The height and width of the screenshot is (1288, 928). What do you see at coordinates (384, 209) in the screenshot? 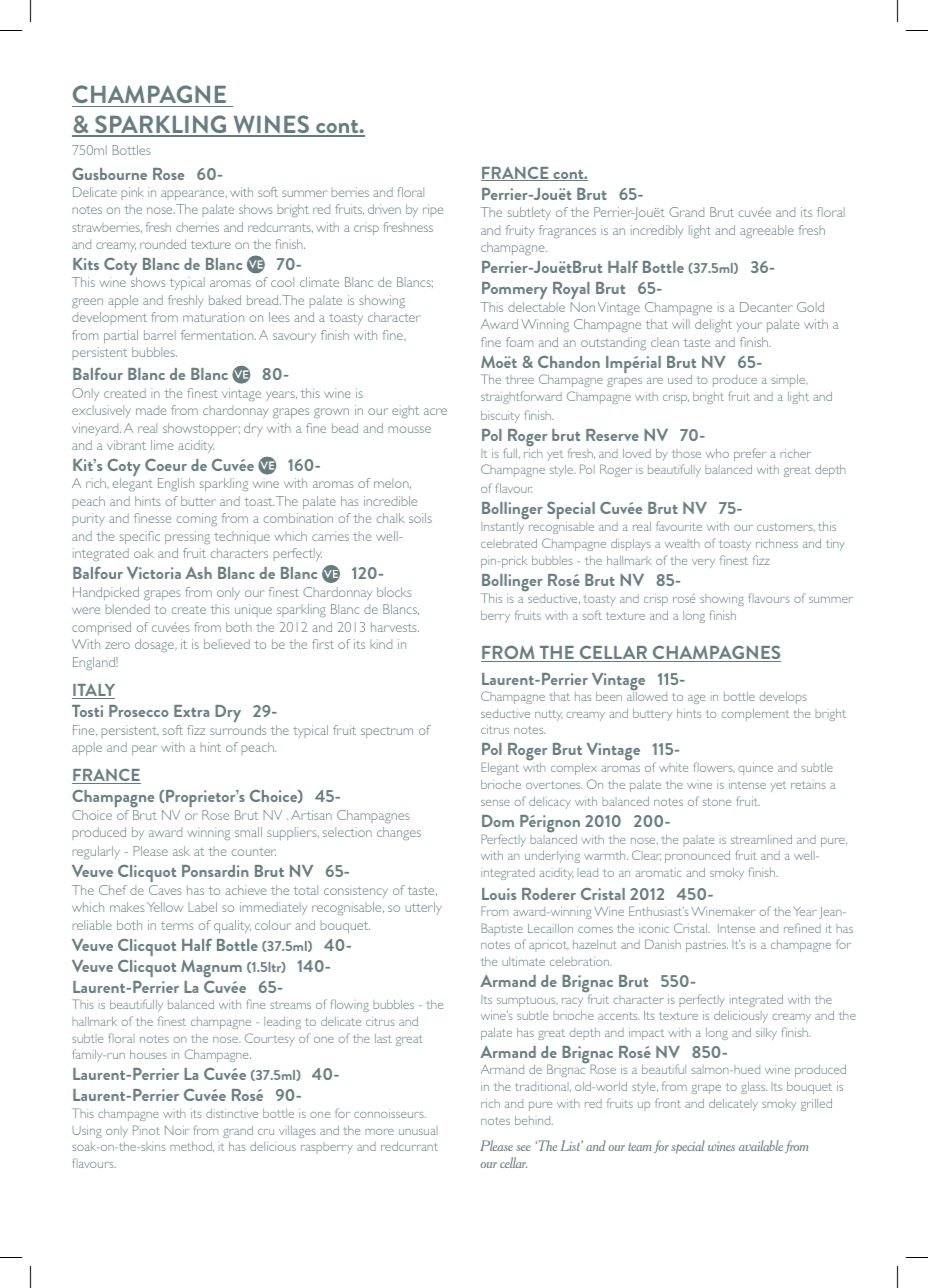
I see `driven` at bounding box center [384, 209].
